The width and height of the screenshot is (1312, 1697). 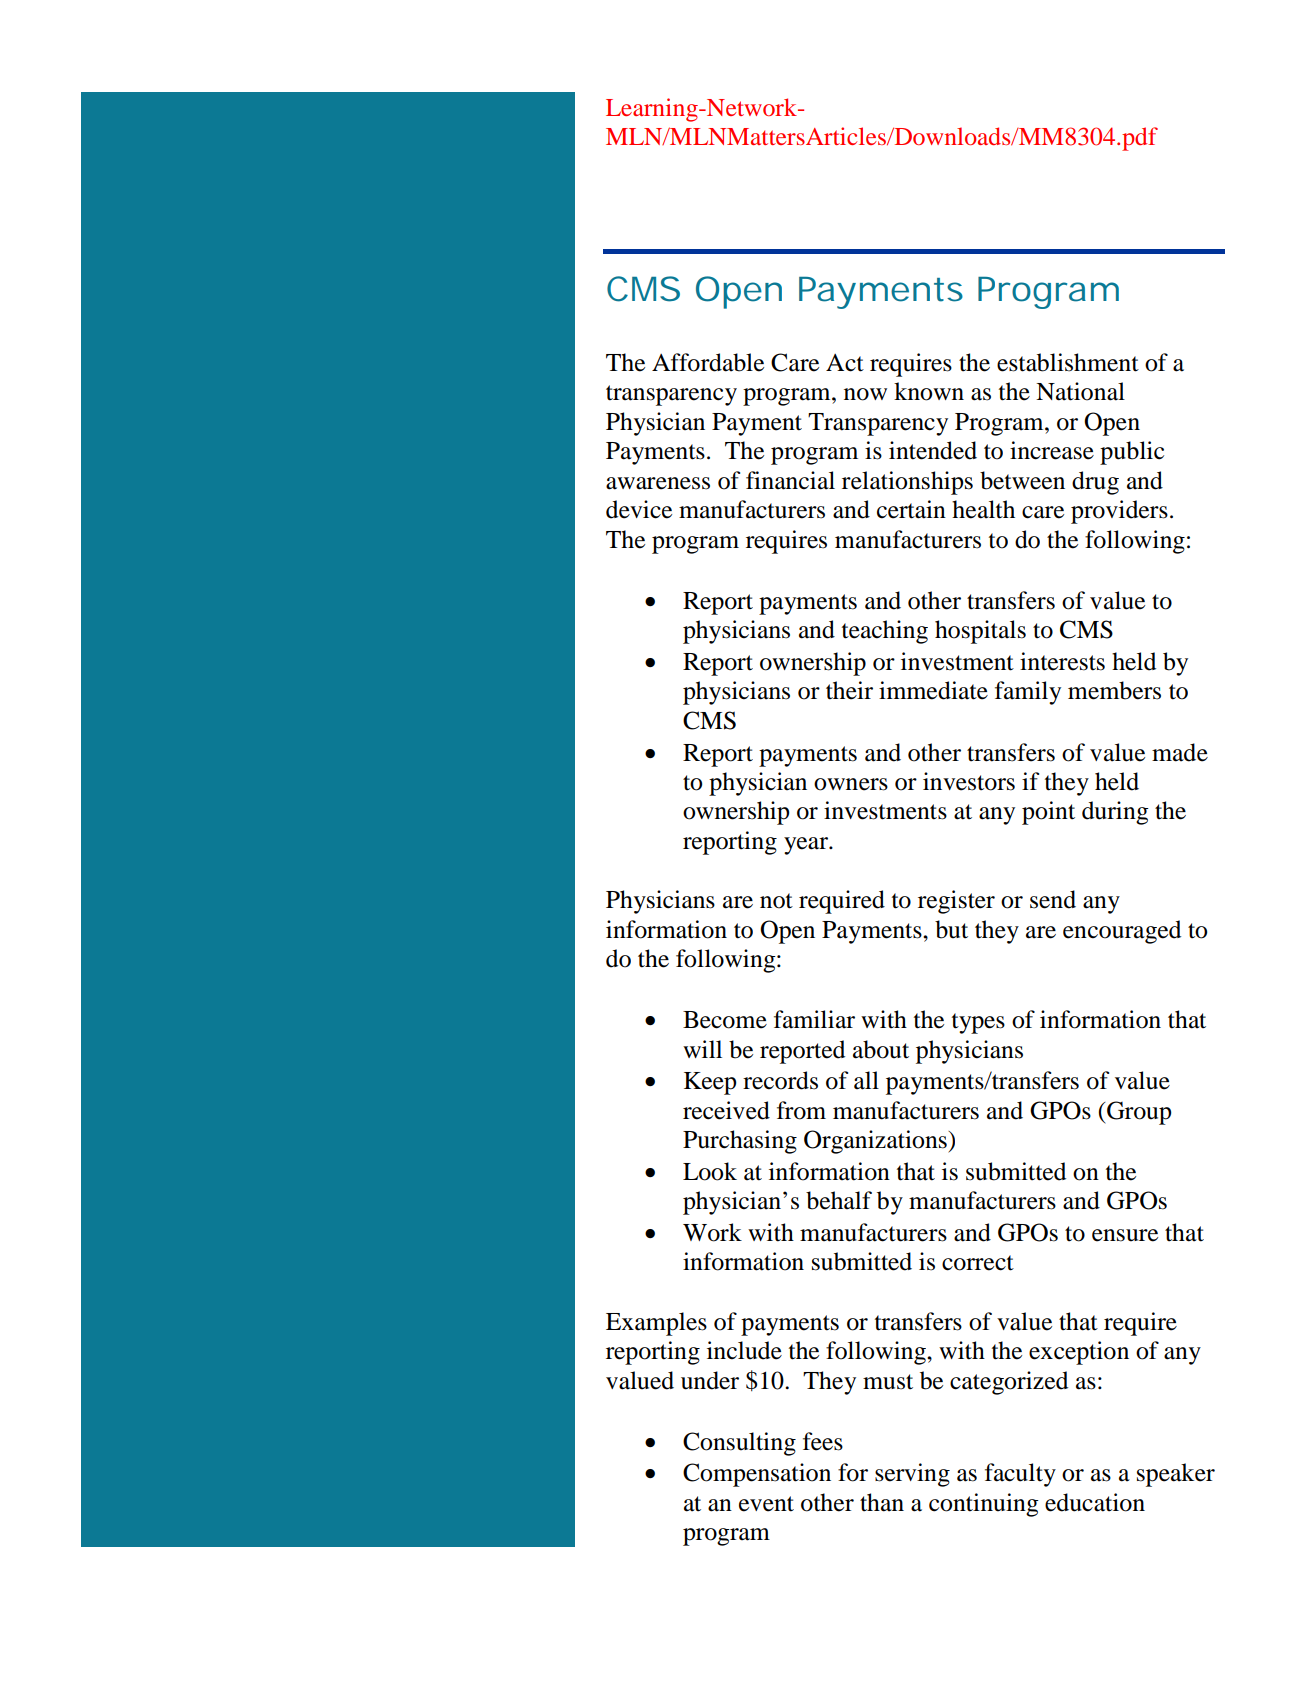 What do you see at coordinates (969, 781) in the screenshot?
I see `investors` at bounding box center [969, 781].
